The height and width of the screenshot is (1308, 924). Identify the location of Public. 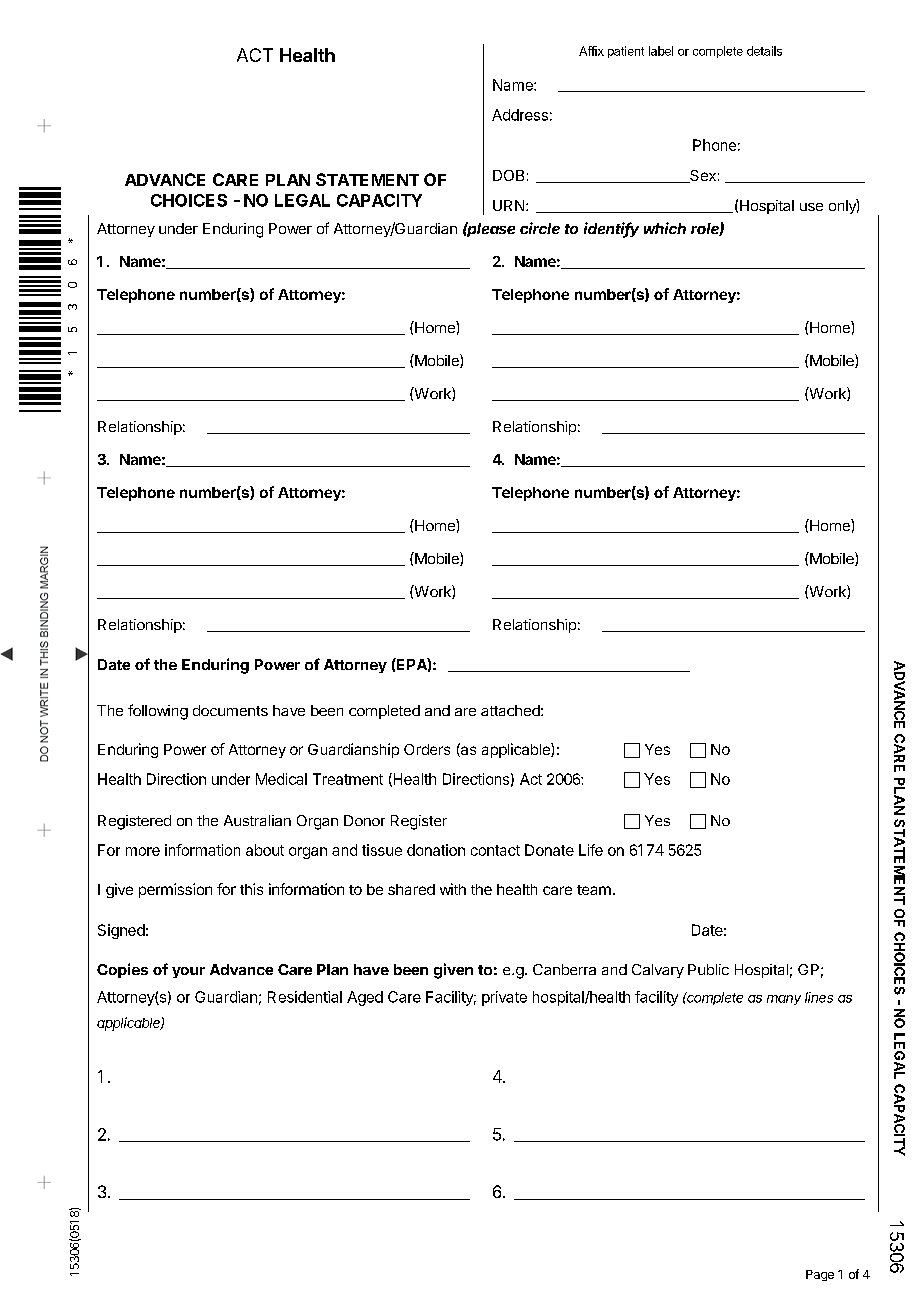
(708, 969).
